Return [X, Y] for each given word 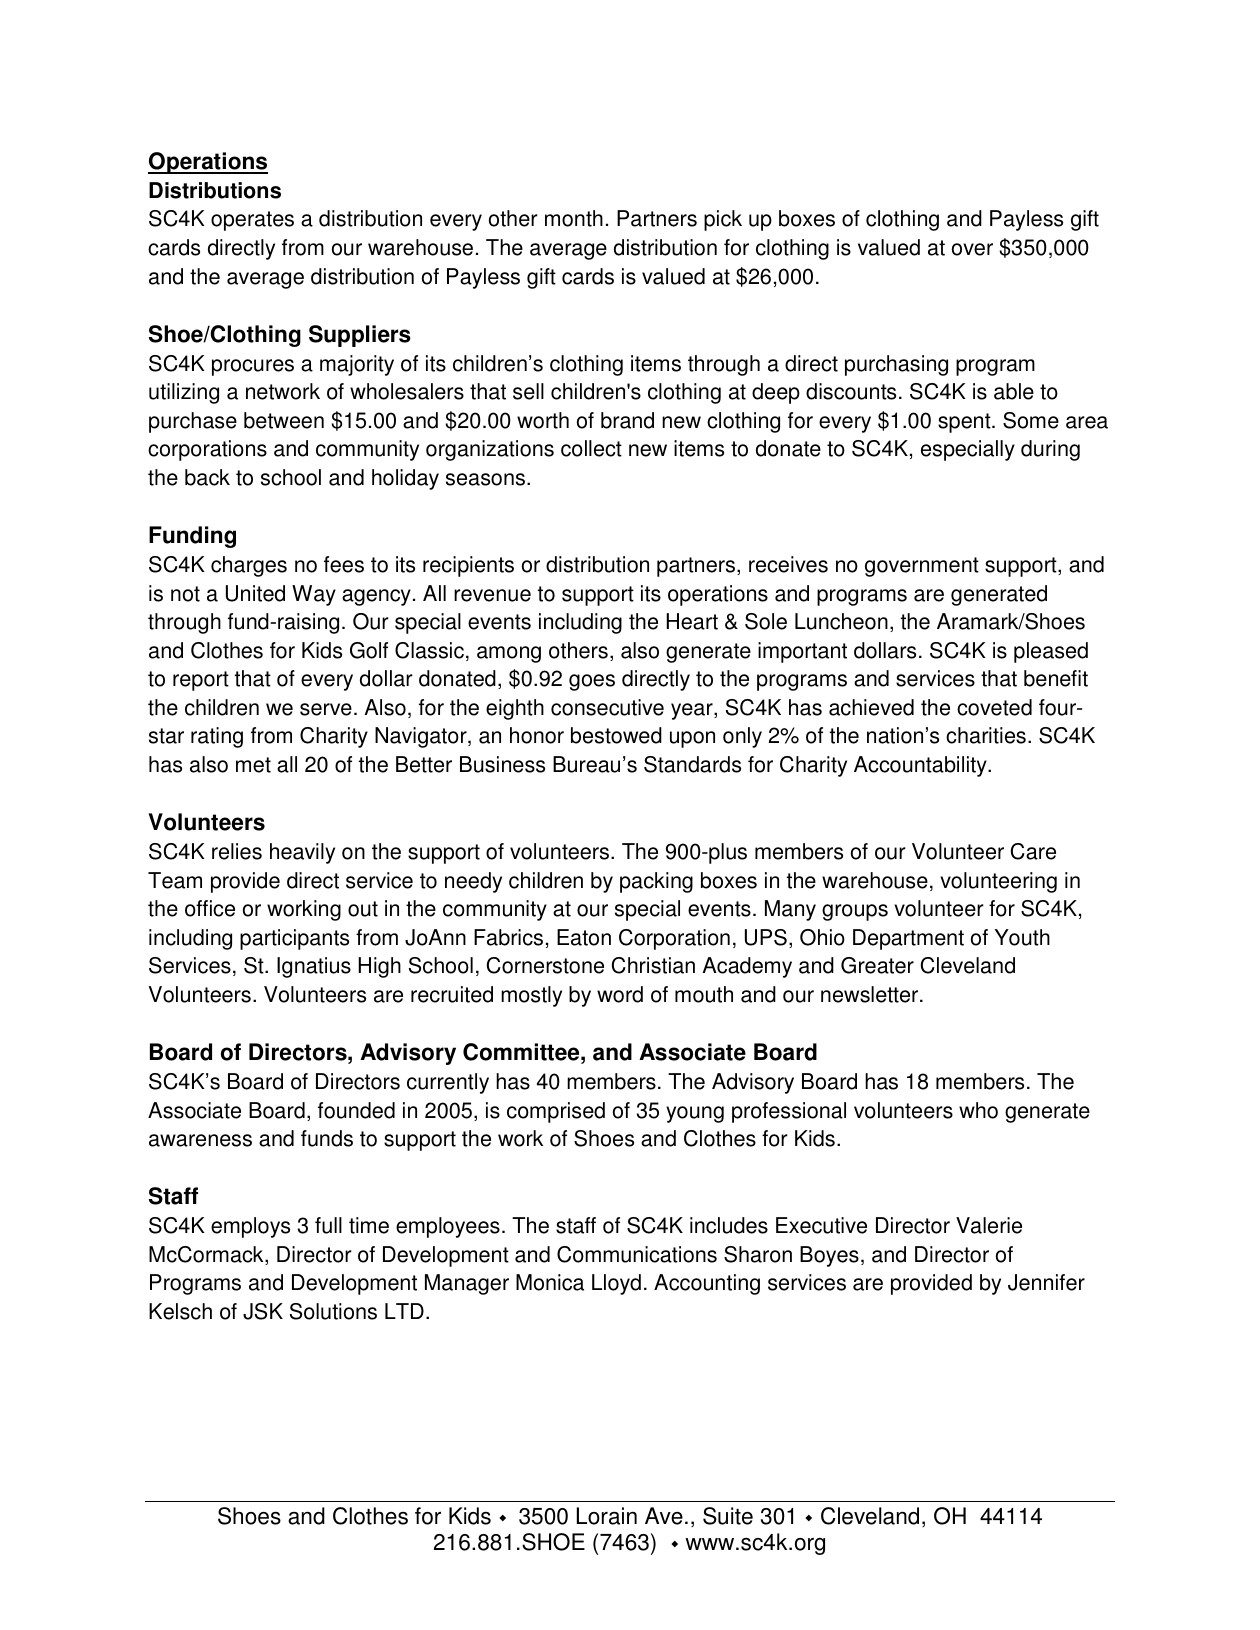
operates [252, 221]
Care [1033, 851]
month [574, 218]
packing [656, 882]
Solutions [333, 1311]
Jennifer [1046, 1282]
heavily [302, 853]
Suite [728, 1516]
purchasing [896, 365]
